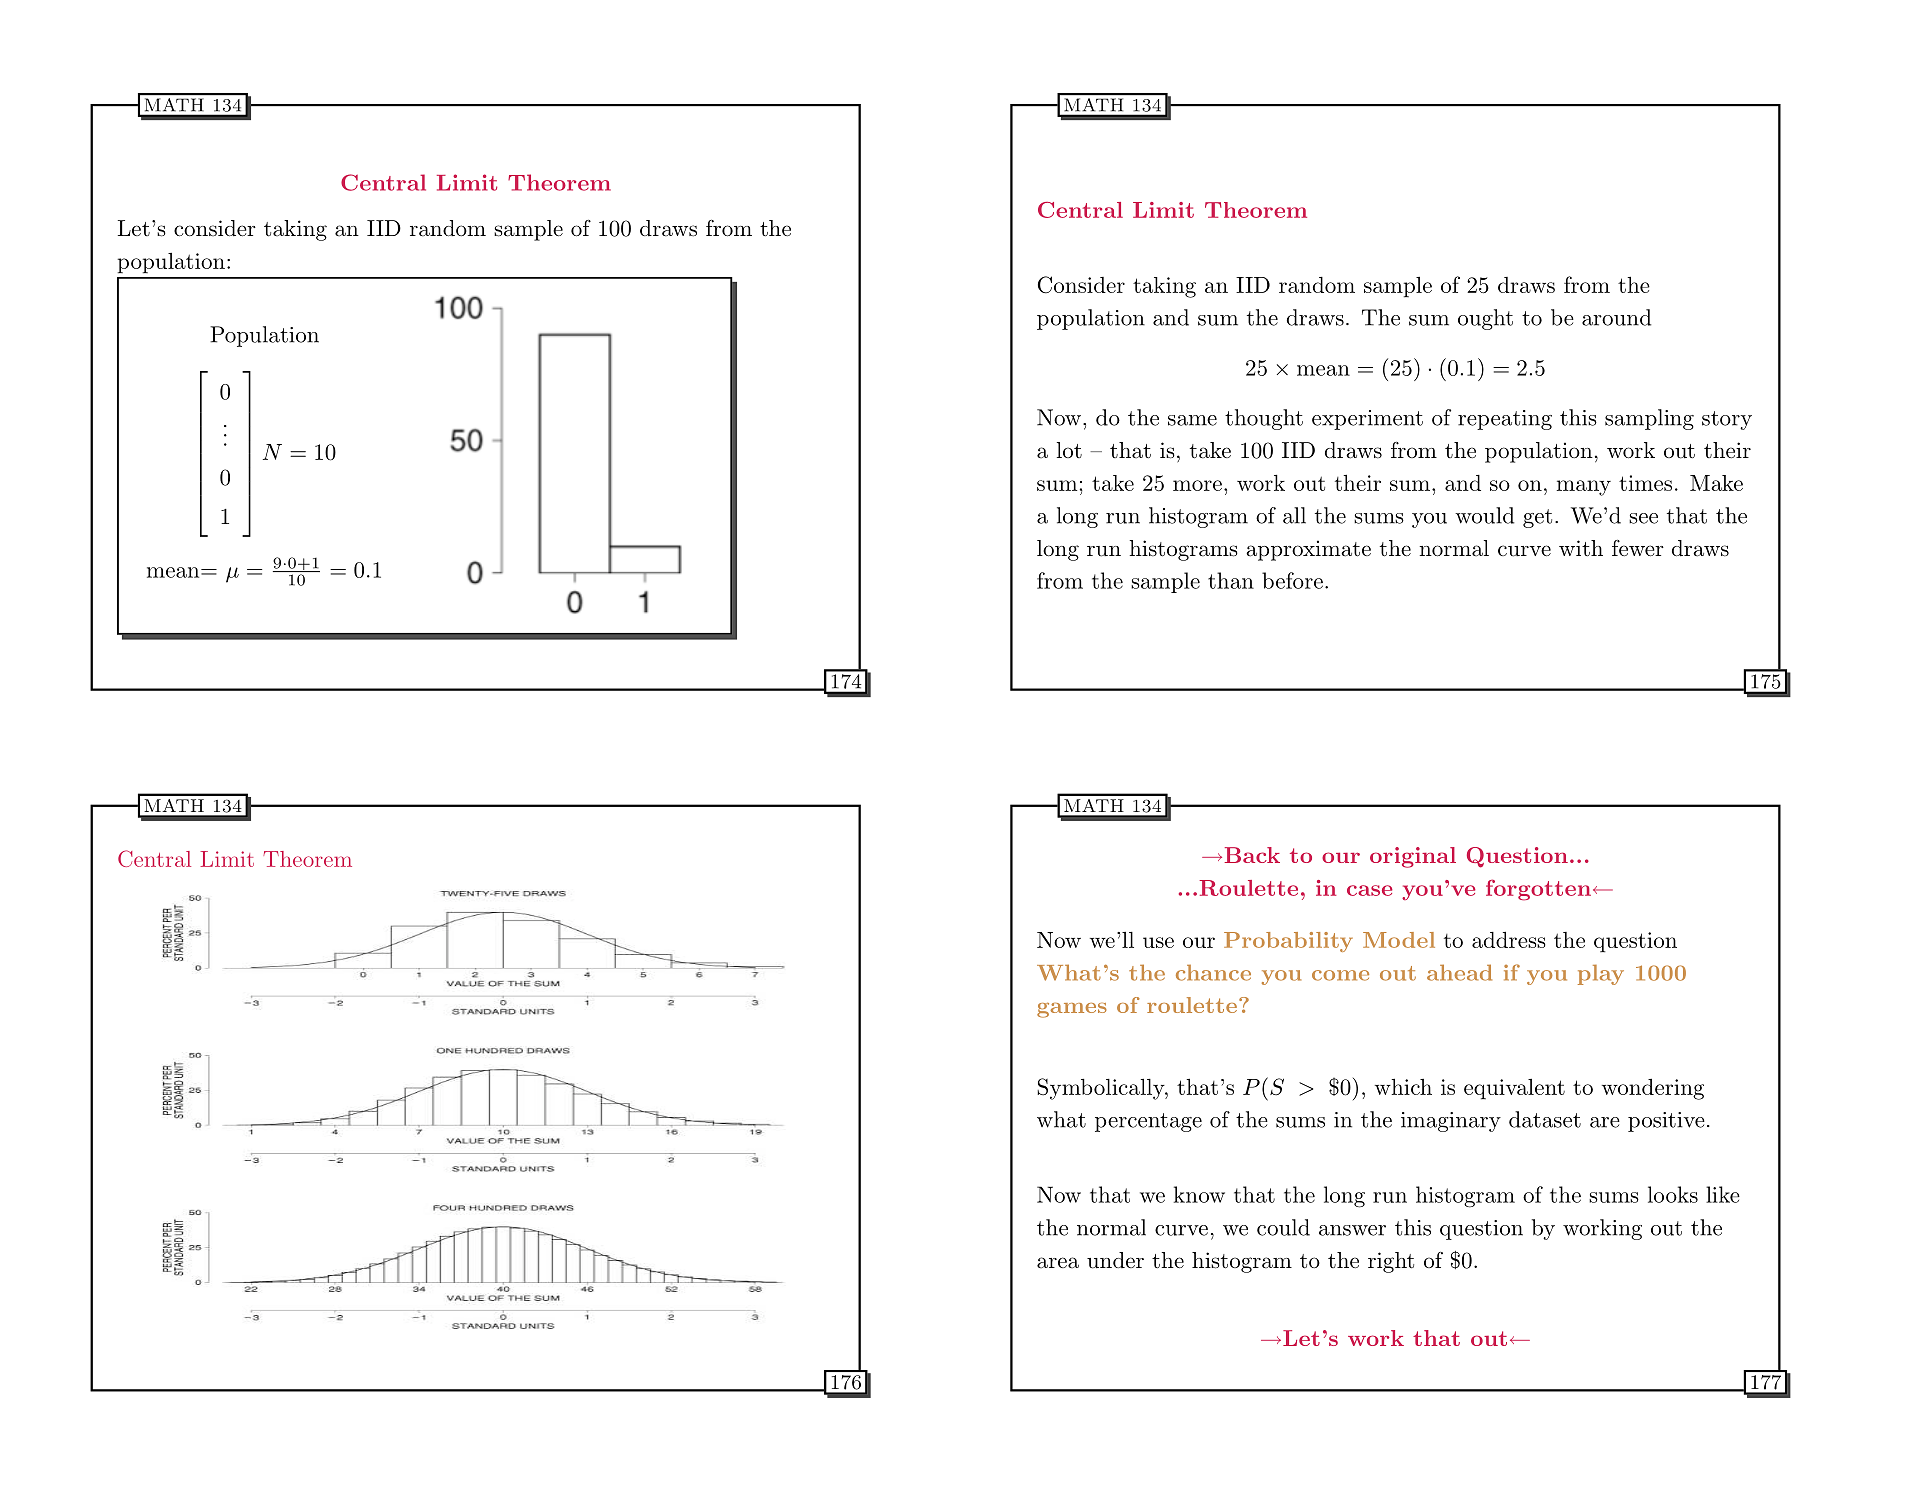 Image resolution: width=1927 pixels, height=1489 pixels. What do you see at coordinates (1115, 1260) in the image?
I see `under` at bounding box center [1115, 1260].
